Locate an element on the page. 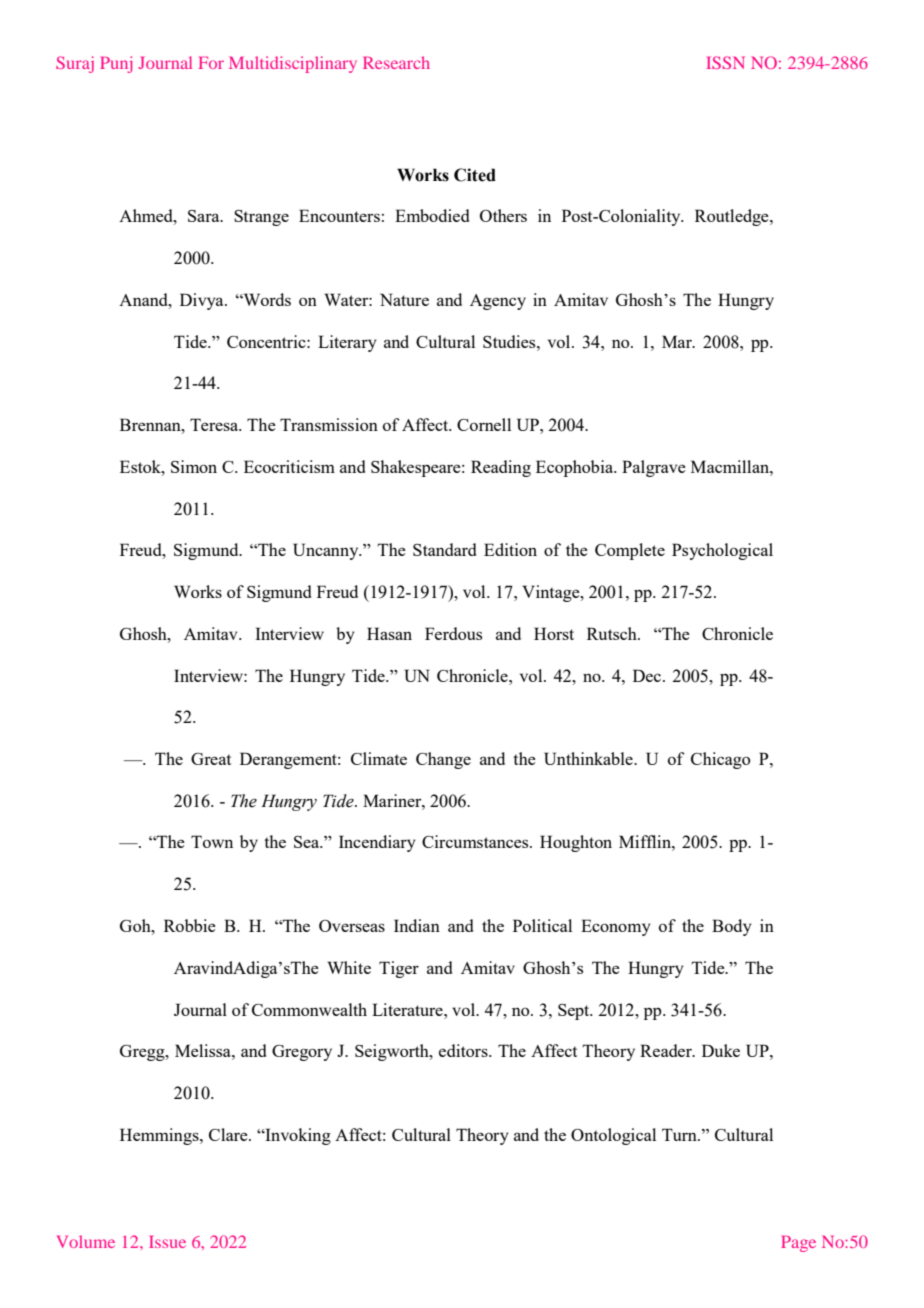 The height and width of the document is (1308, 924). Dec is located at coordinates (648, 675).
